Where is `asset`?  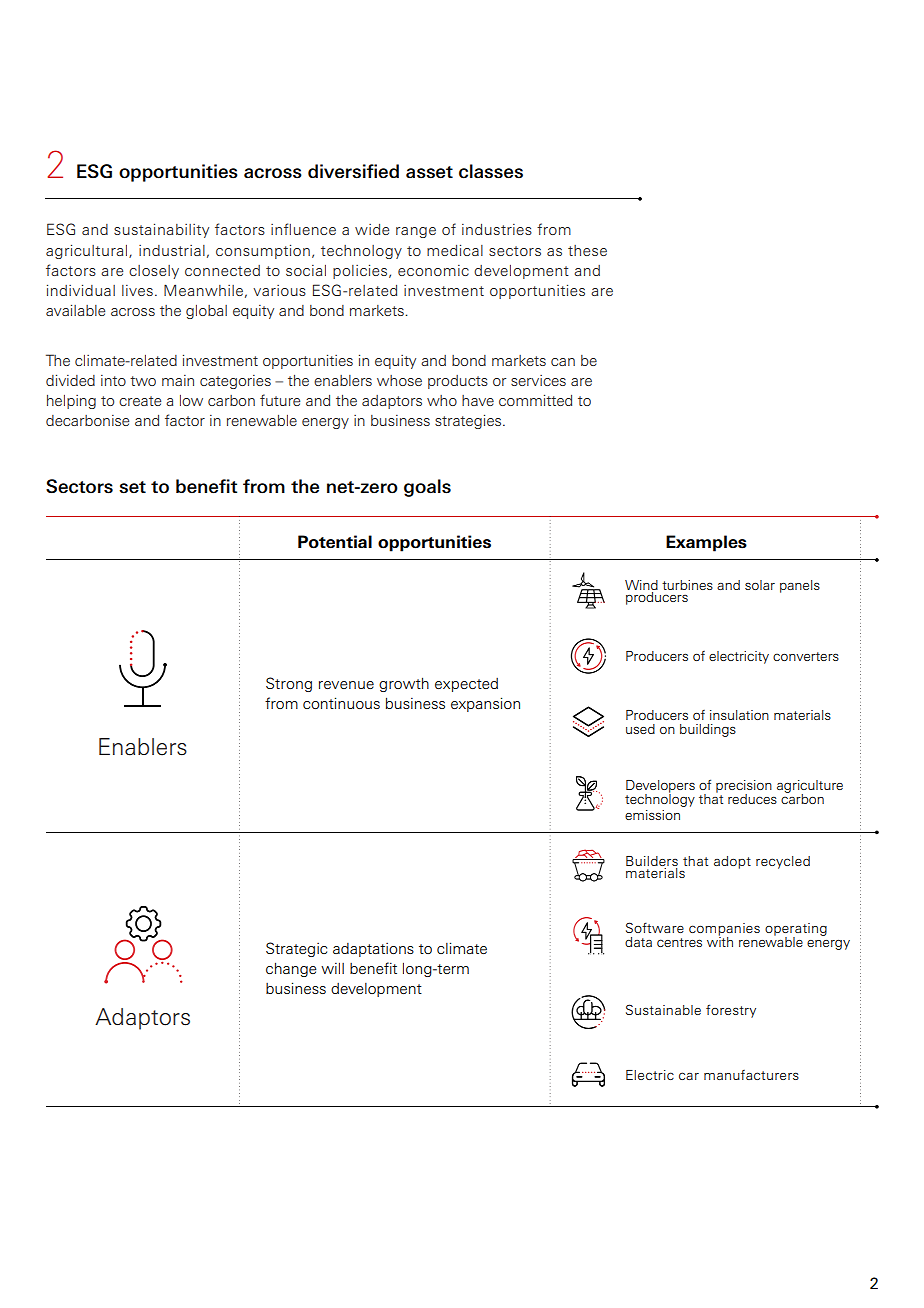
asset is located at coordinates (429, 172).
